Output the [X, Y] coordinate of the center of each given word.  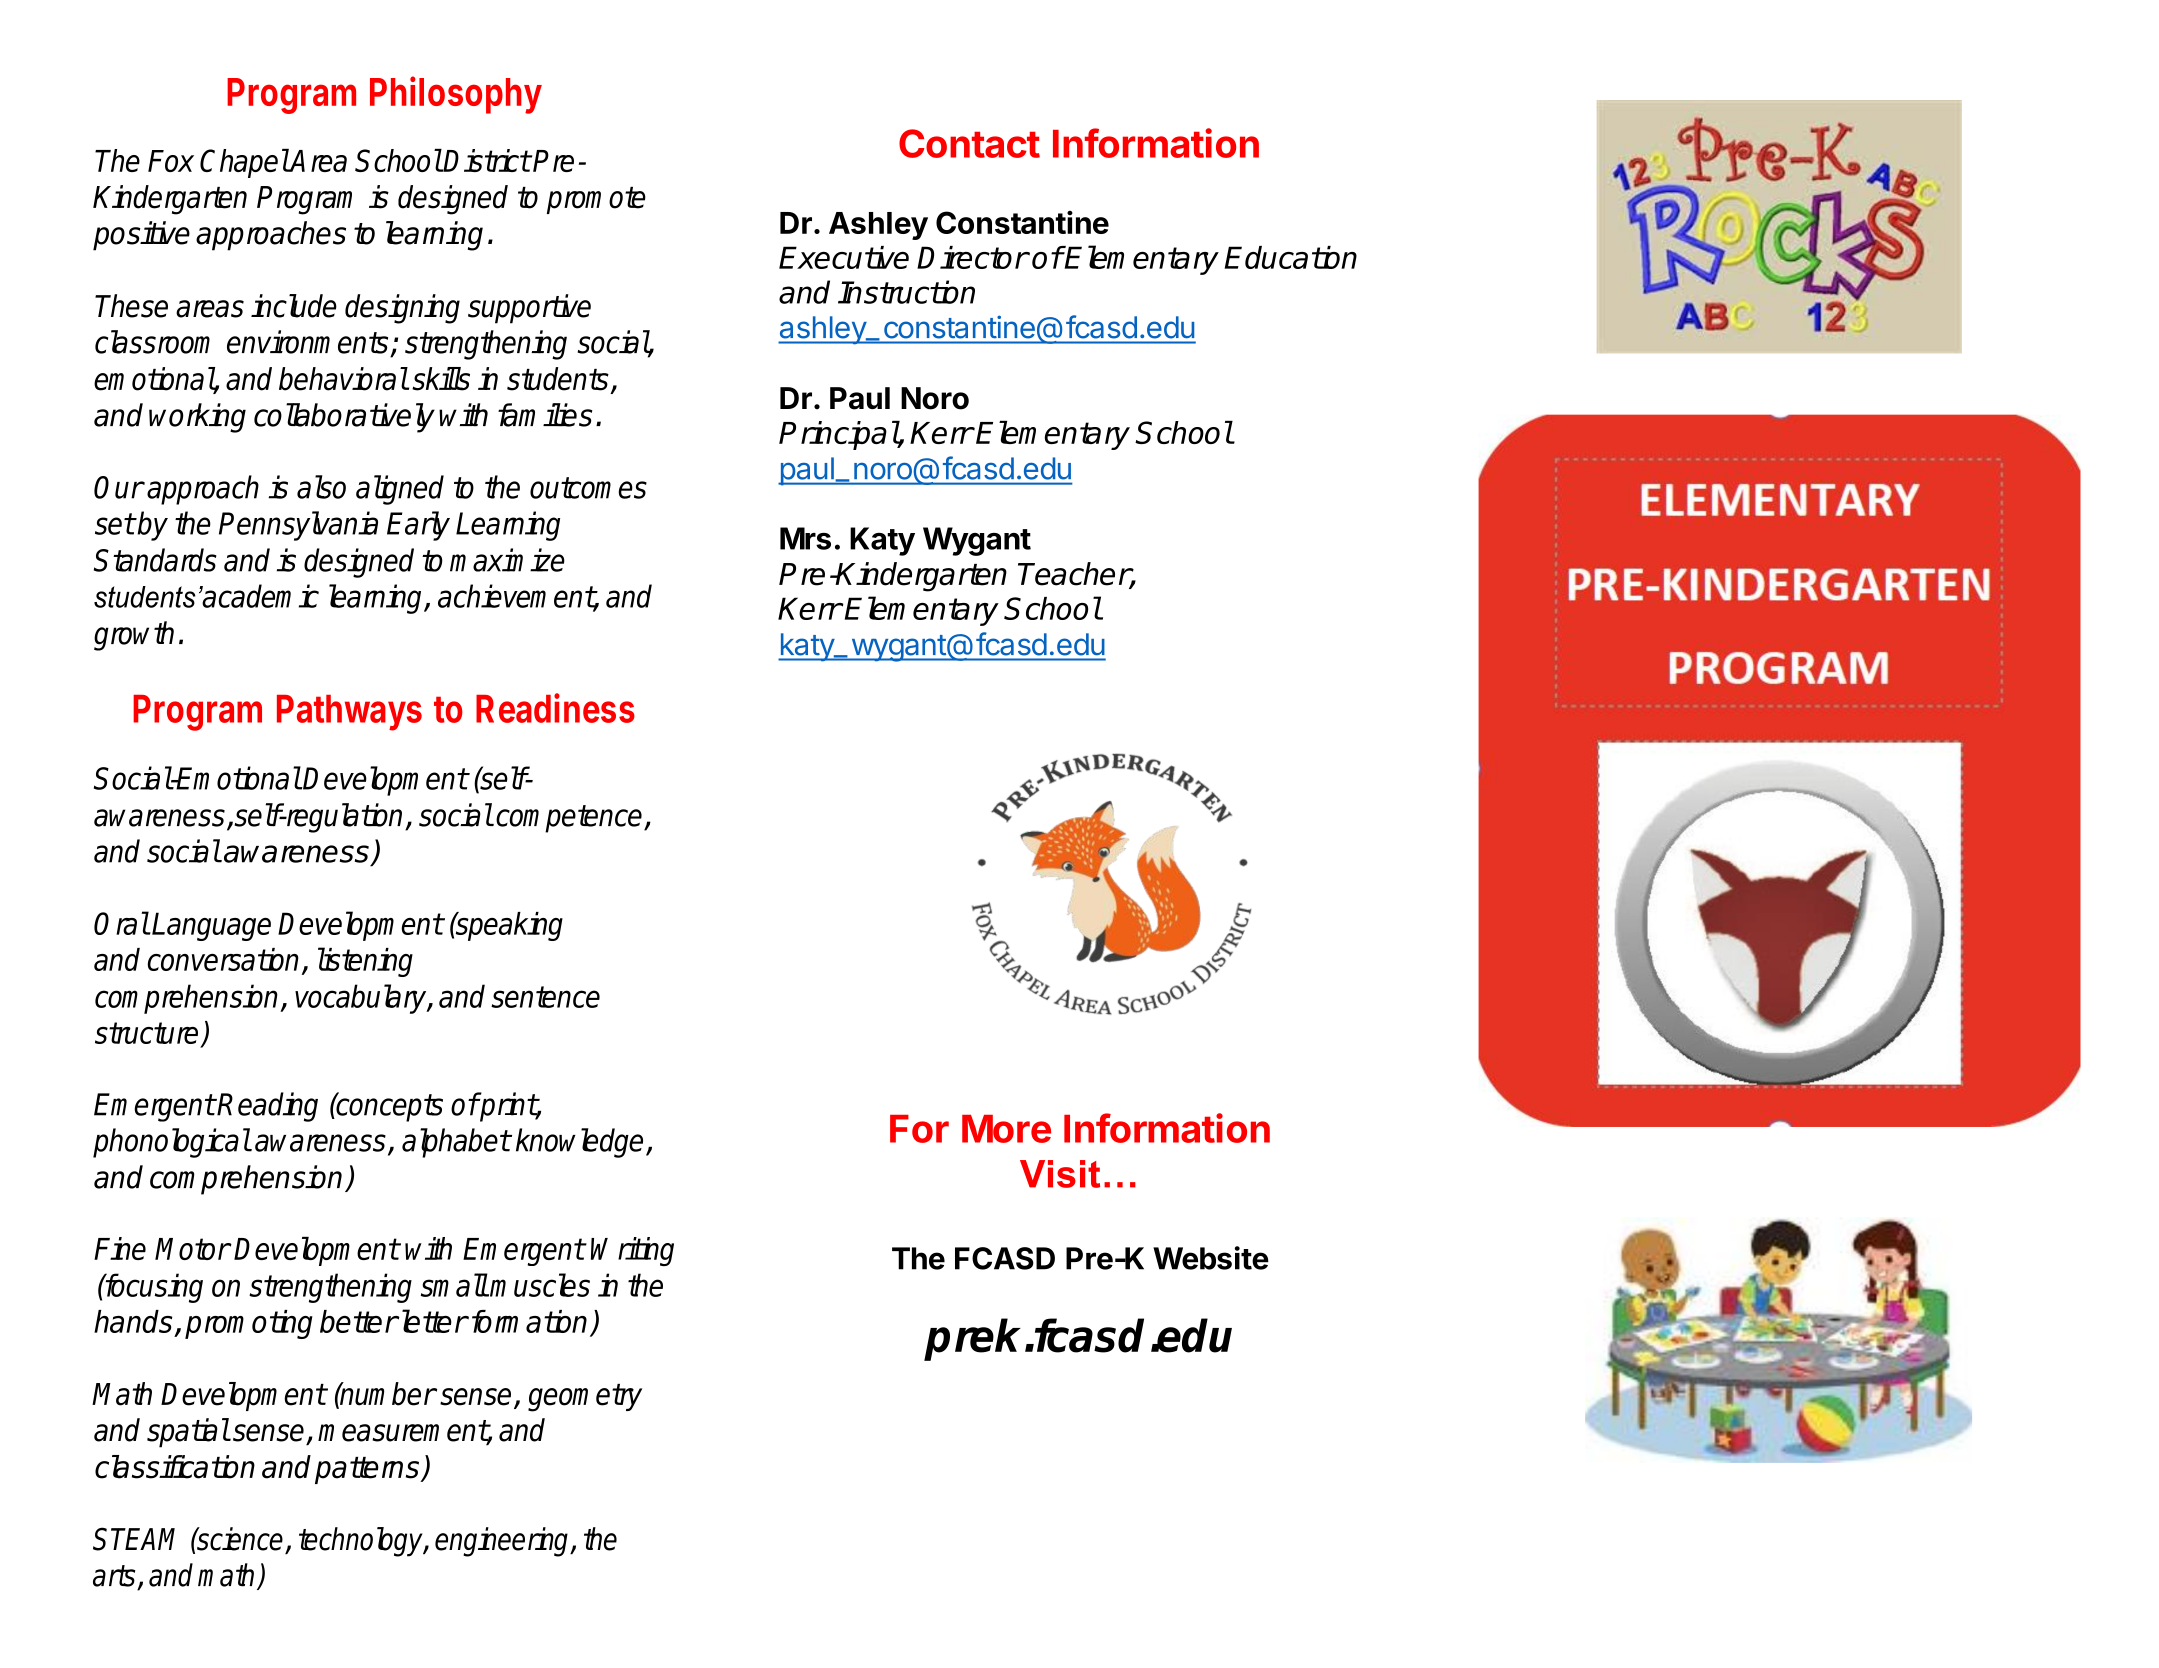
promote [596, 200]
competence [570, 819]
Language [211, 926]
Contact [969, 143]
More [1006, 1129]
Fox [171, 161]
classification [175, 1467]
